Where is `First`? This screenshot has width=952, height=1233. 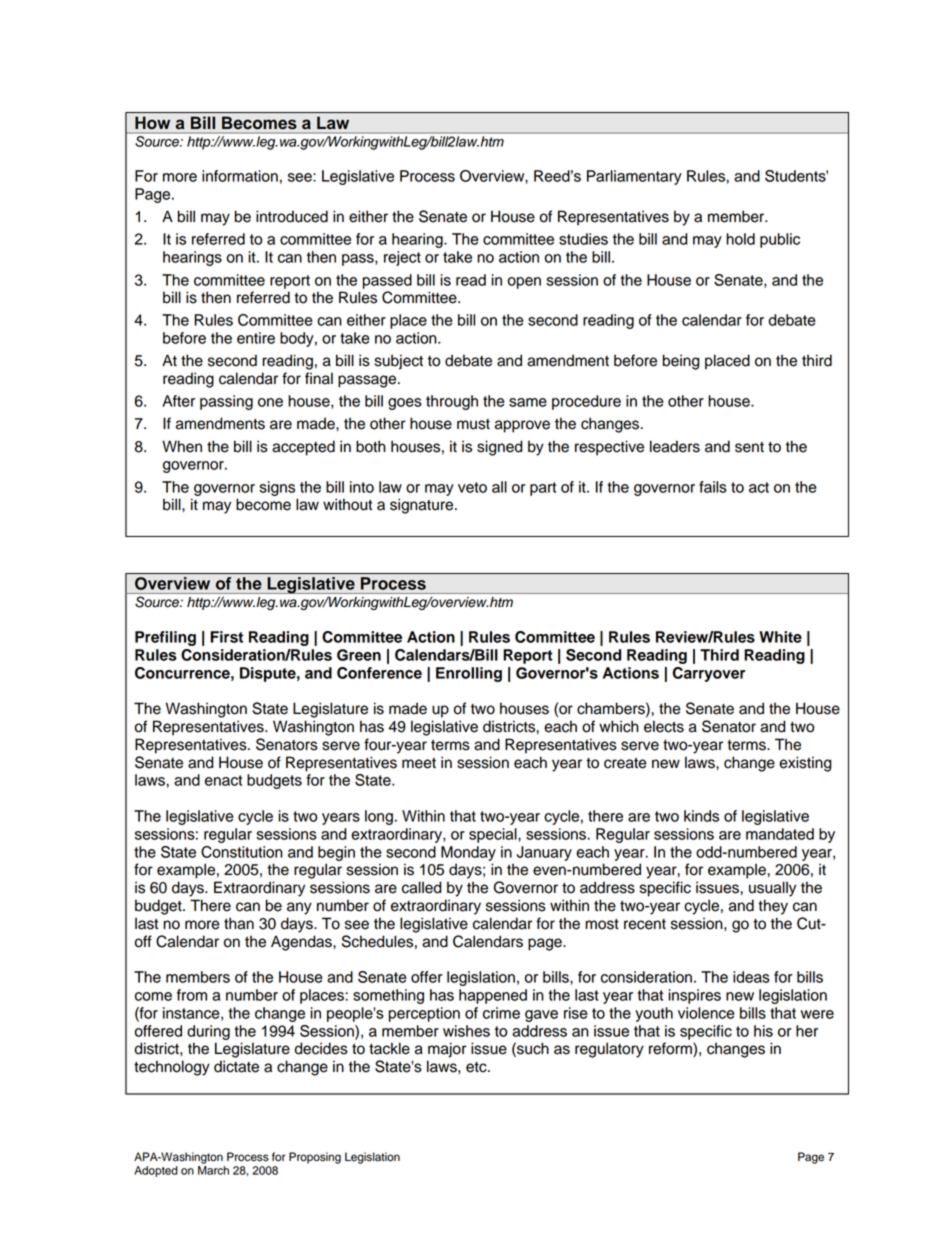 First is located at coordinates (226, 637).
